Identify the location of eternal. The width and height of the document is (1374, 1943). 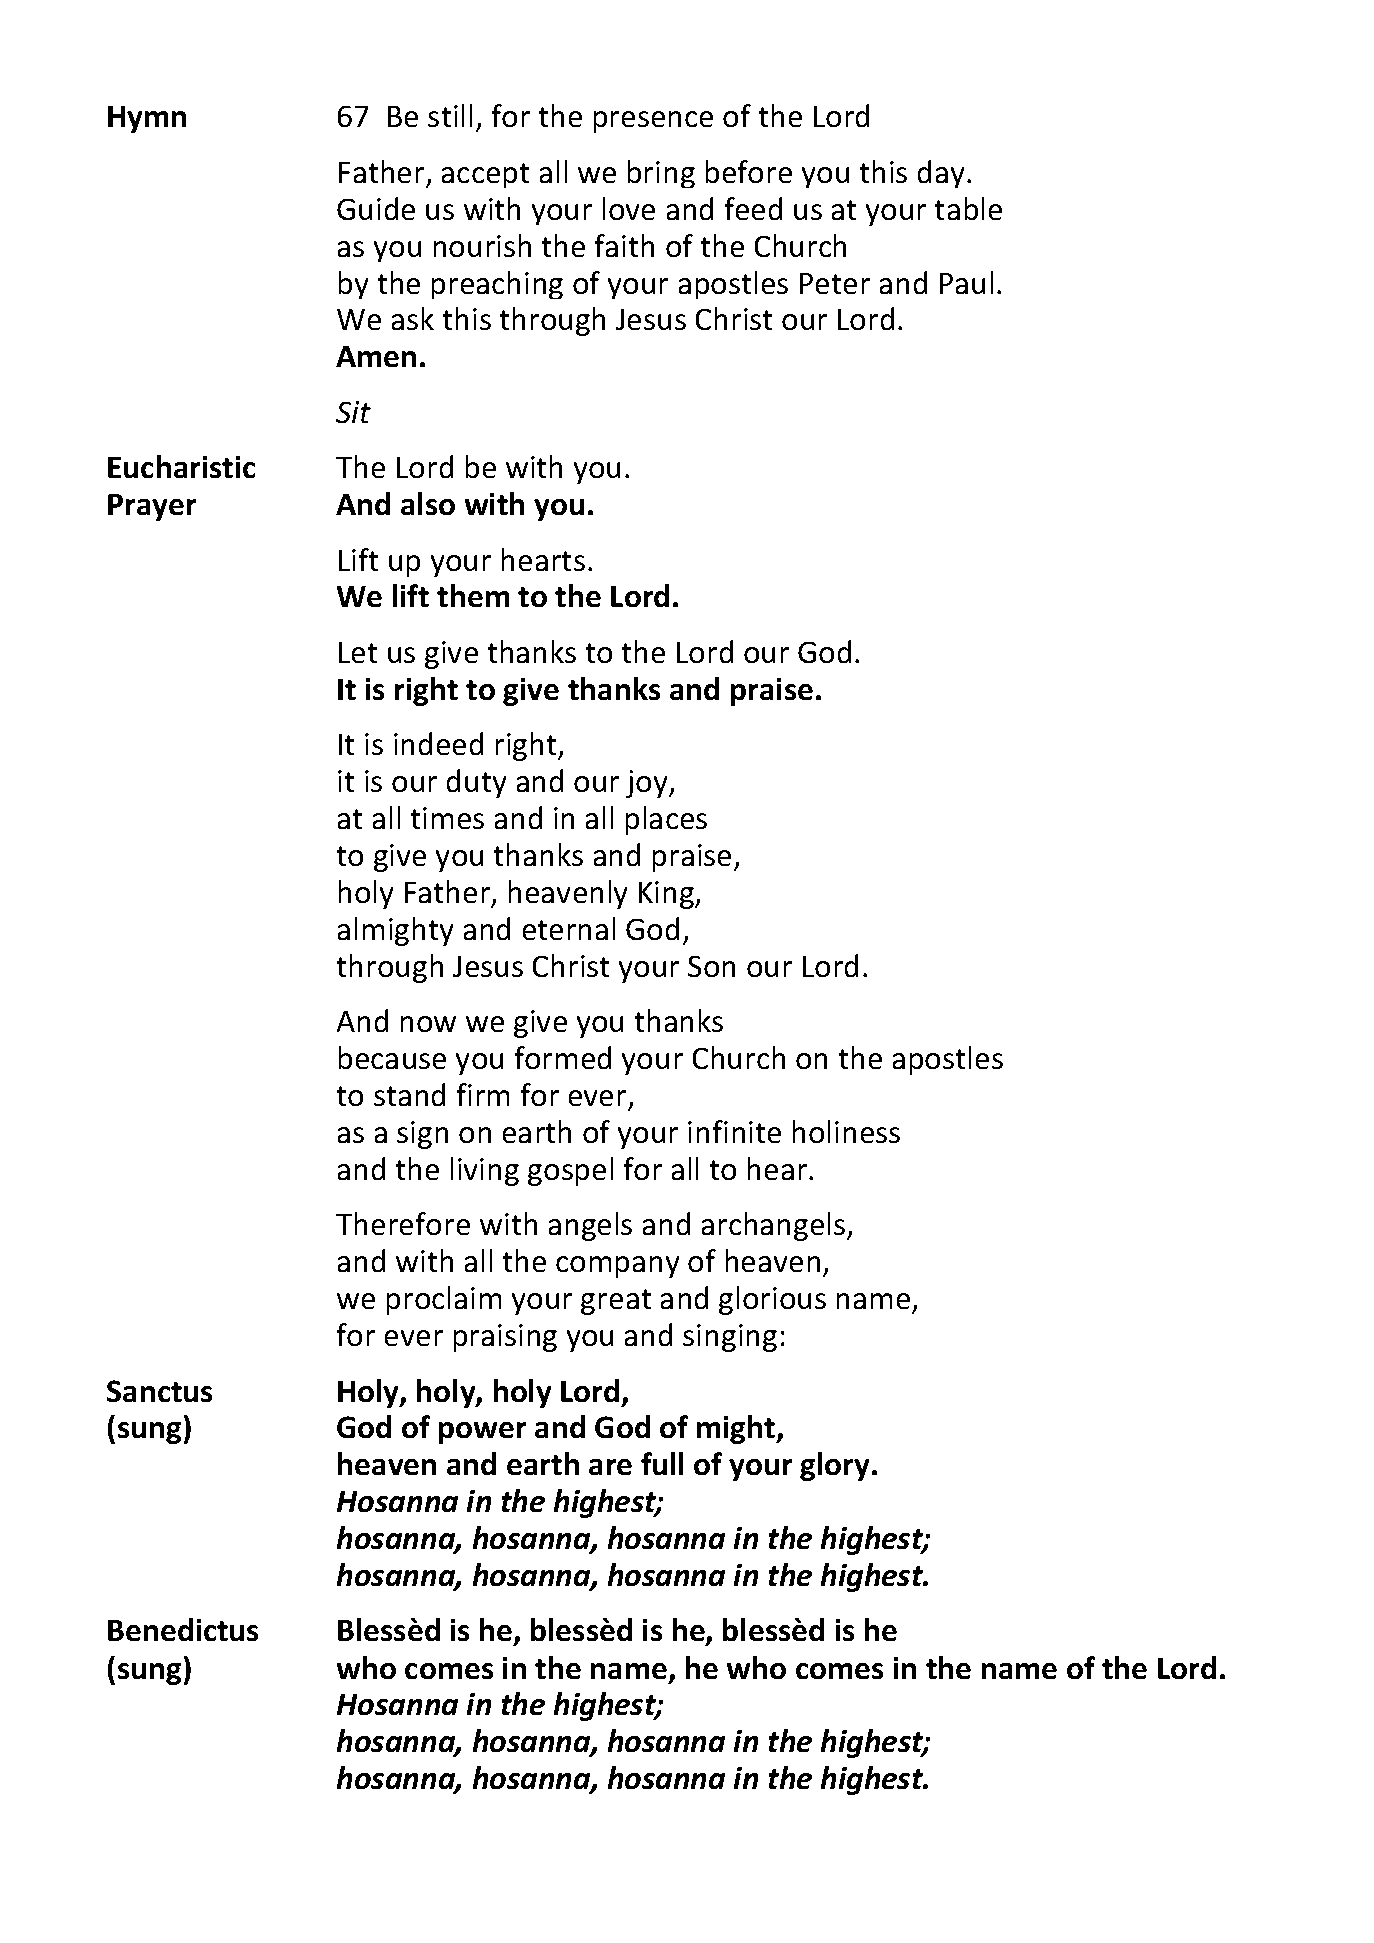
(569, 928).
